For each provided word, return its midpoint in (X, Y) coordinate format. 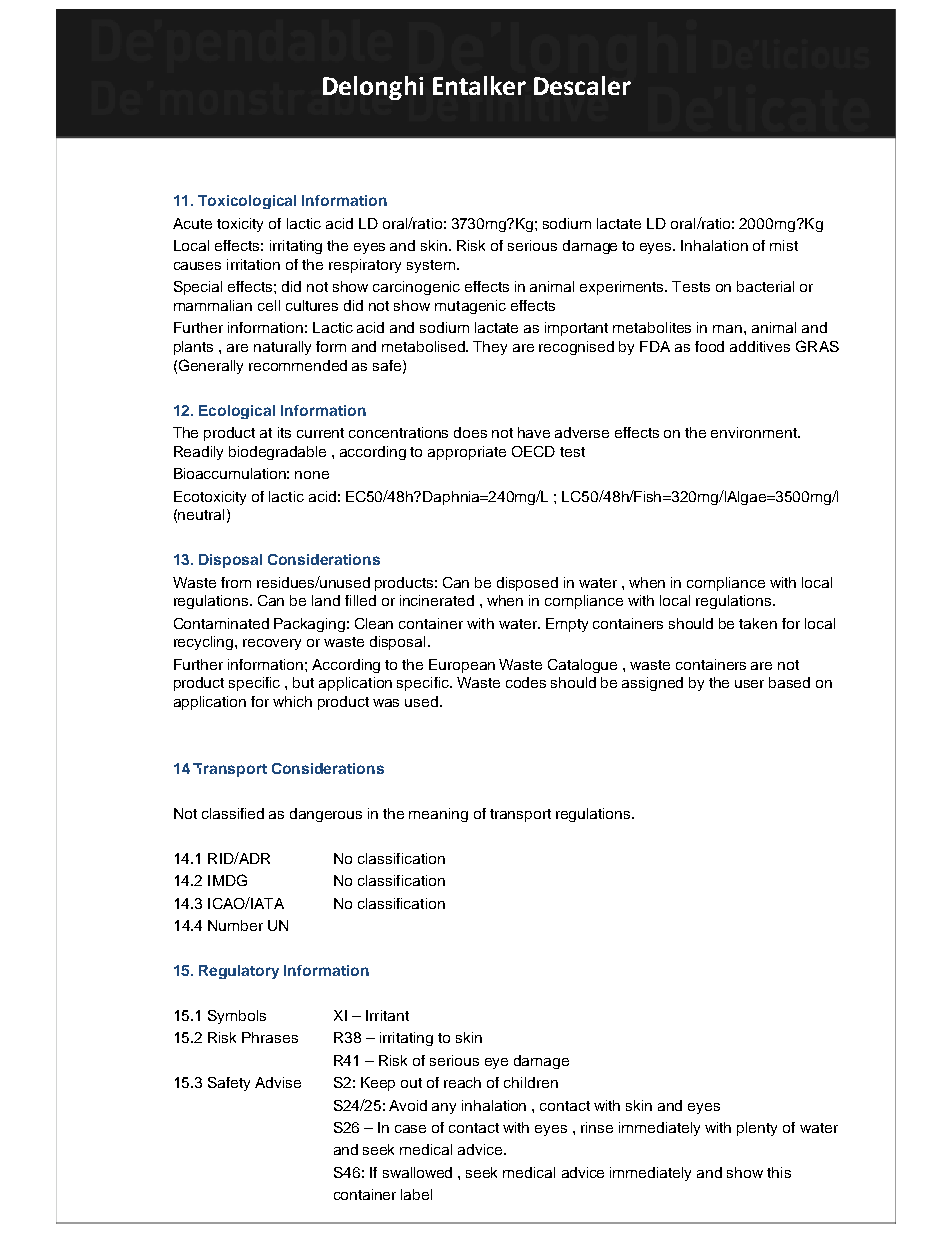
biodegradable (277, 453)
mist (784, 245)
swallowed (417, 1172)
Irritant (387, 1015)
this (779, 1172)
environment (755, 432)
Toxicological (247, 202)
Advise (278, 1082)
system (431, 266)
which (292, 701)
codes (526, 682)
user (749, 684)
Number (235, 925)
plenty (757, 1129)
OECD (533, 451)
